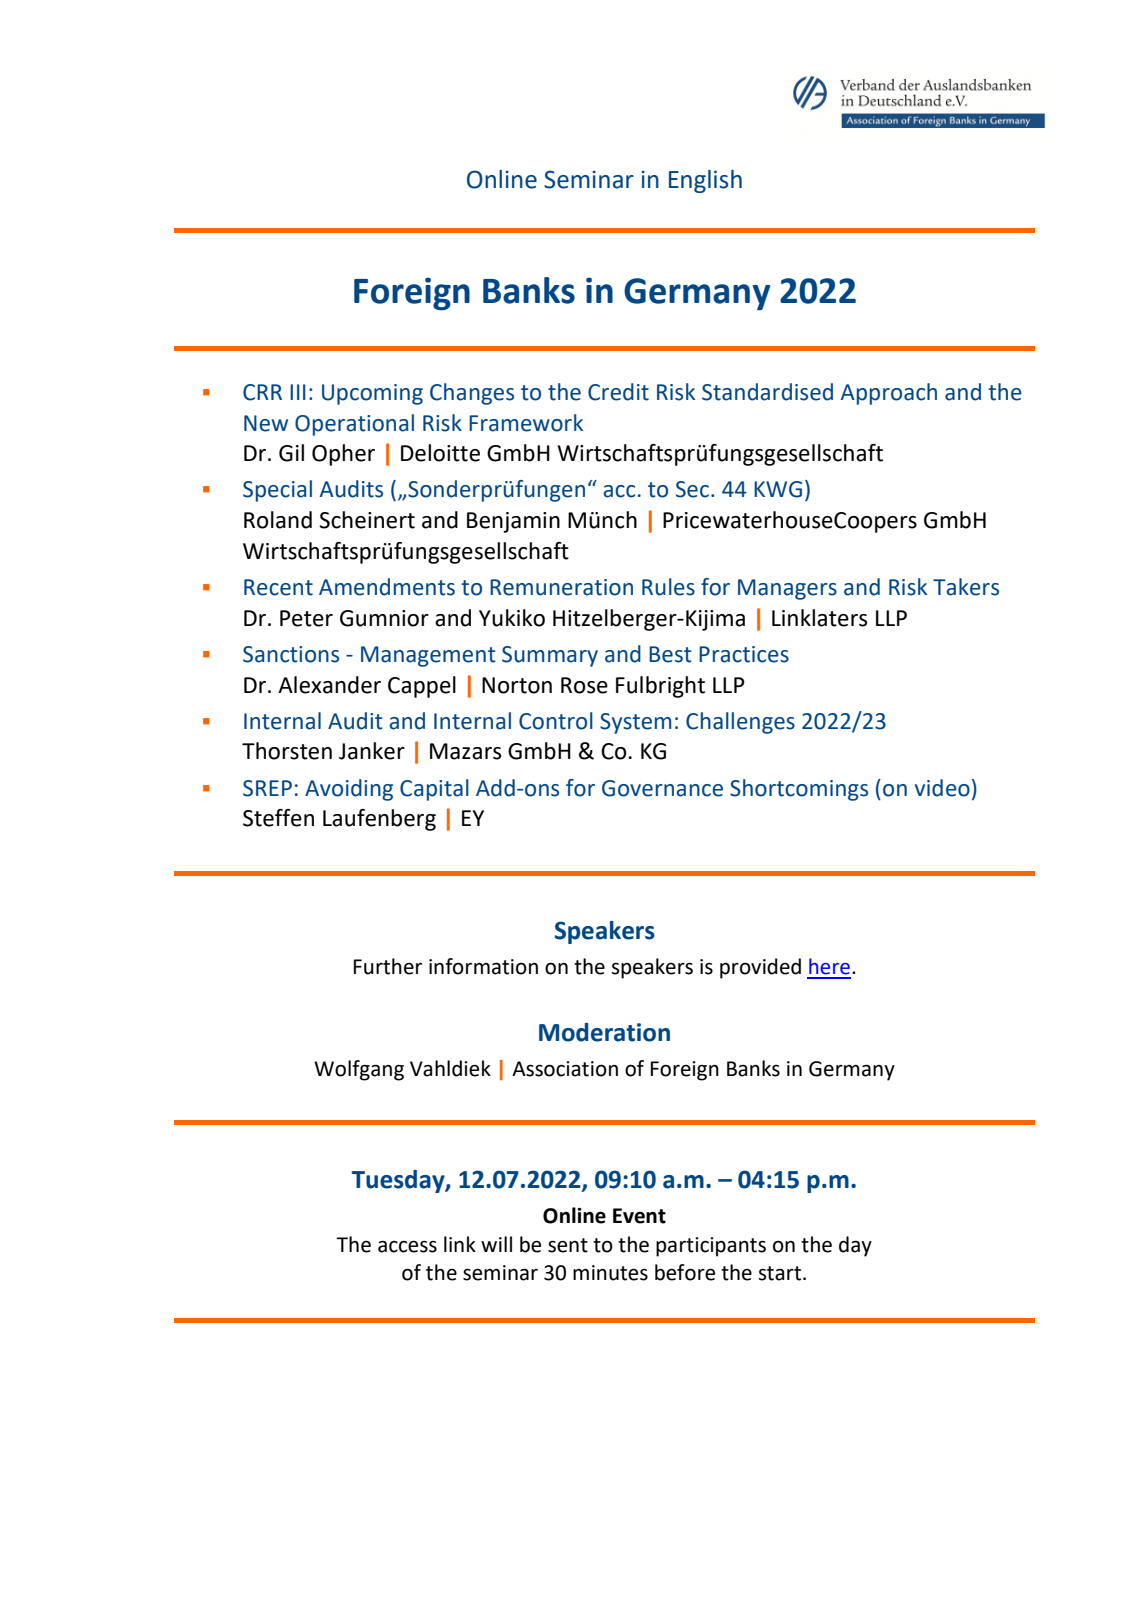 The image size is (1147, 1622). Describe the element at coordinates (388, 966) in the screenshot. I see `Further` at that location.
